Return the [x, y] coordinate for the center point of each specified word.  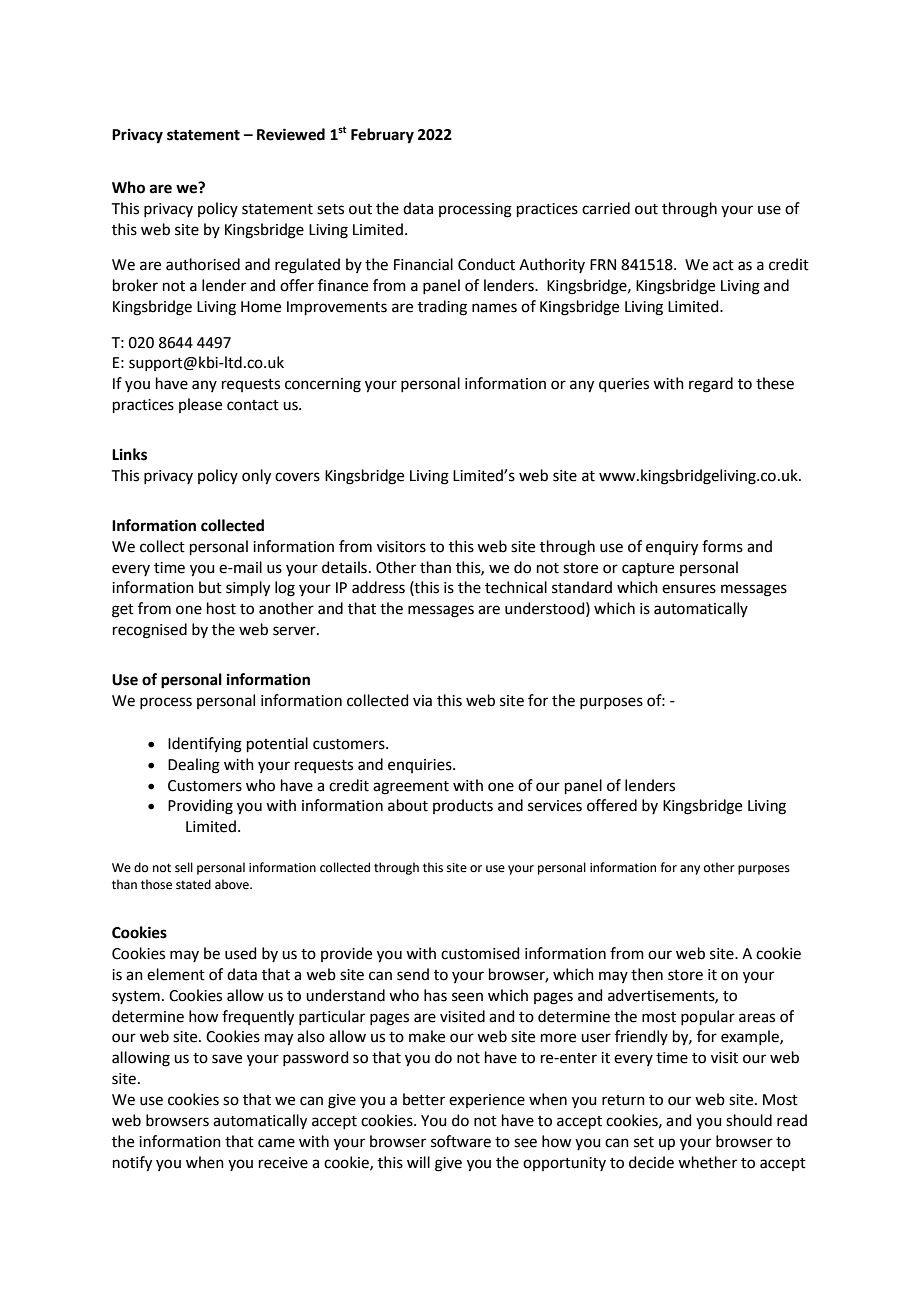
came [276, 1143]
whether [707, 1162]
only [256, 477]
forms [722, 546]
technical [516, 587]
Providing [200, 807]
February [382, 136]
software [461, 1141]
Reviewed [291, 134]
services [555, 806]
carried [606, 208]
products [463, 806]
